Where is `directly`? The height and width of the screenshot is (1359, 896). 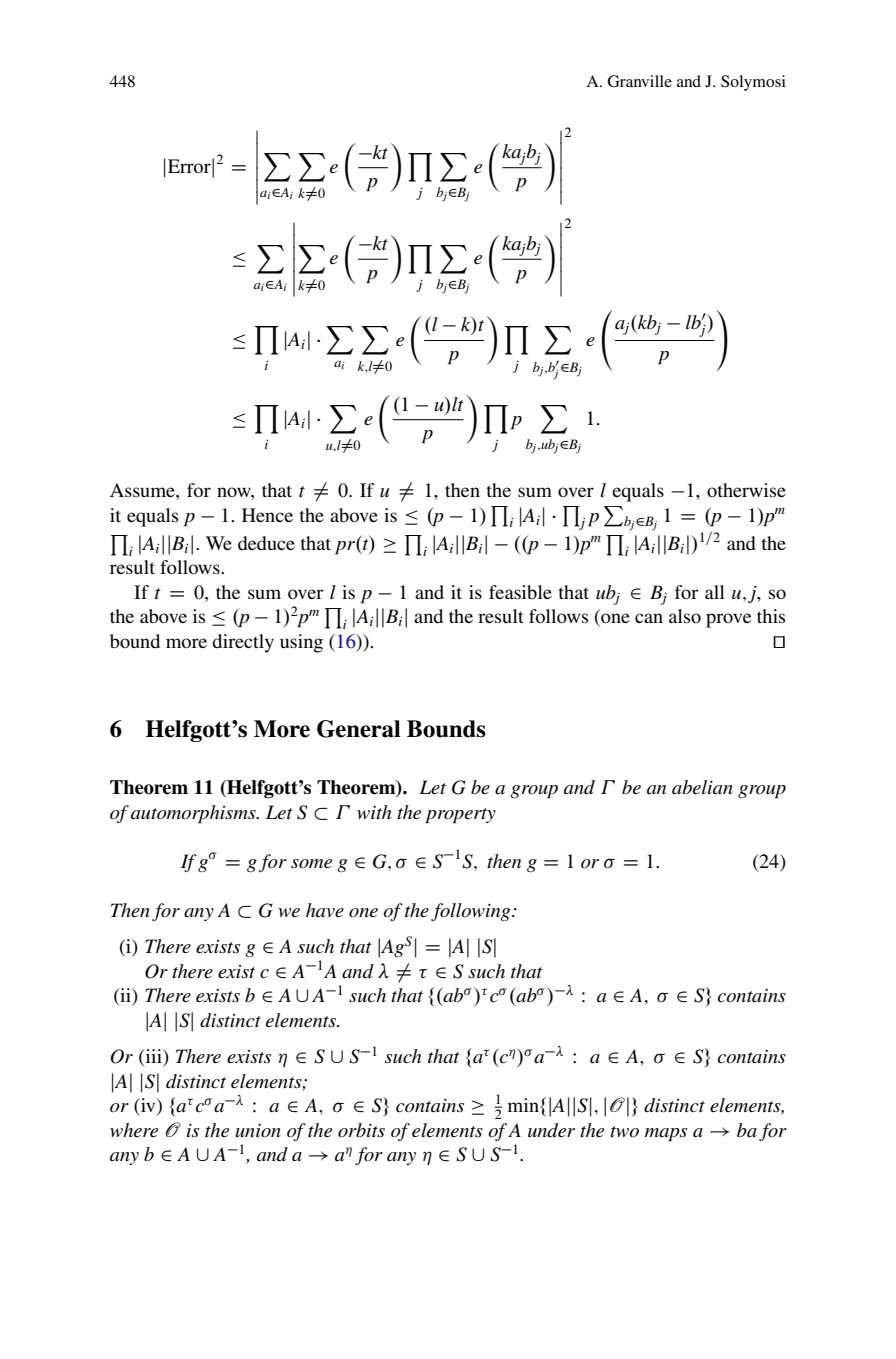 directly is located at coordinates (243, 643).
